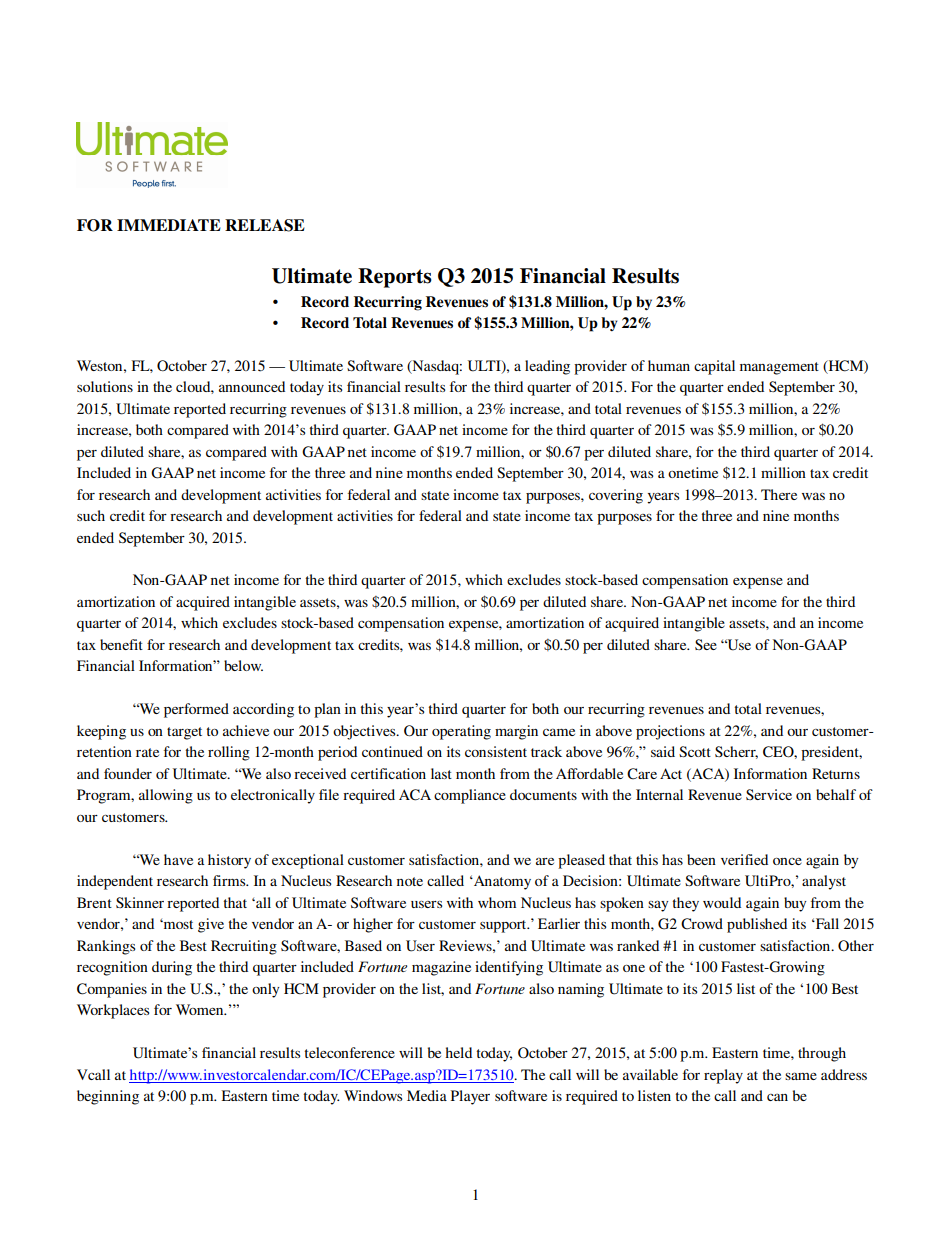  Describe the element at coordinates (211, 925) in the image. I see `give` at that location.
